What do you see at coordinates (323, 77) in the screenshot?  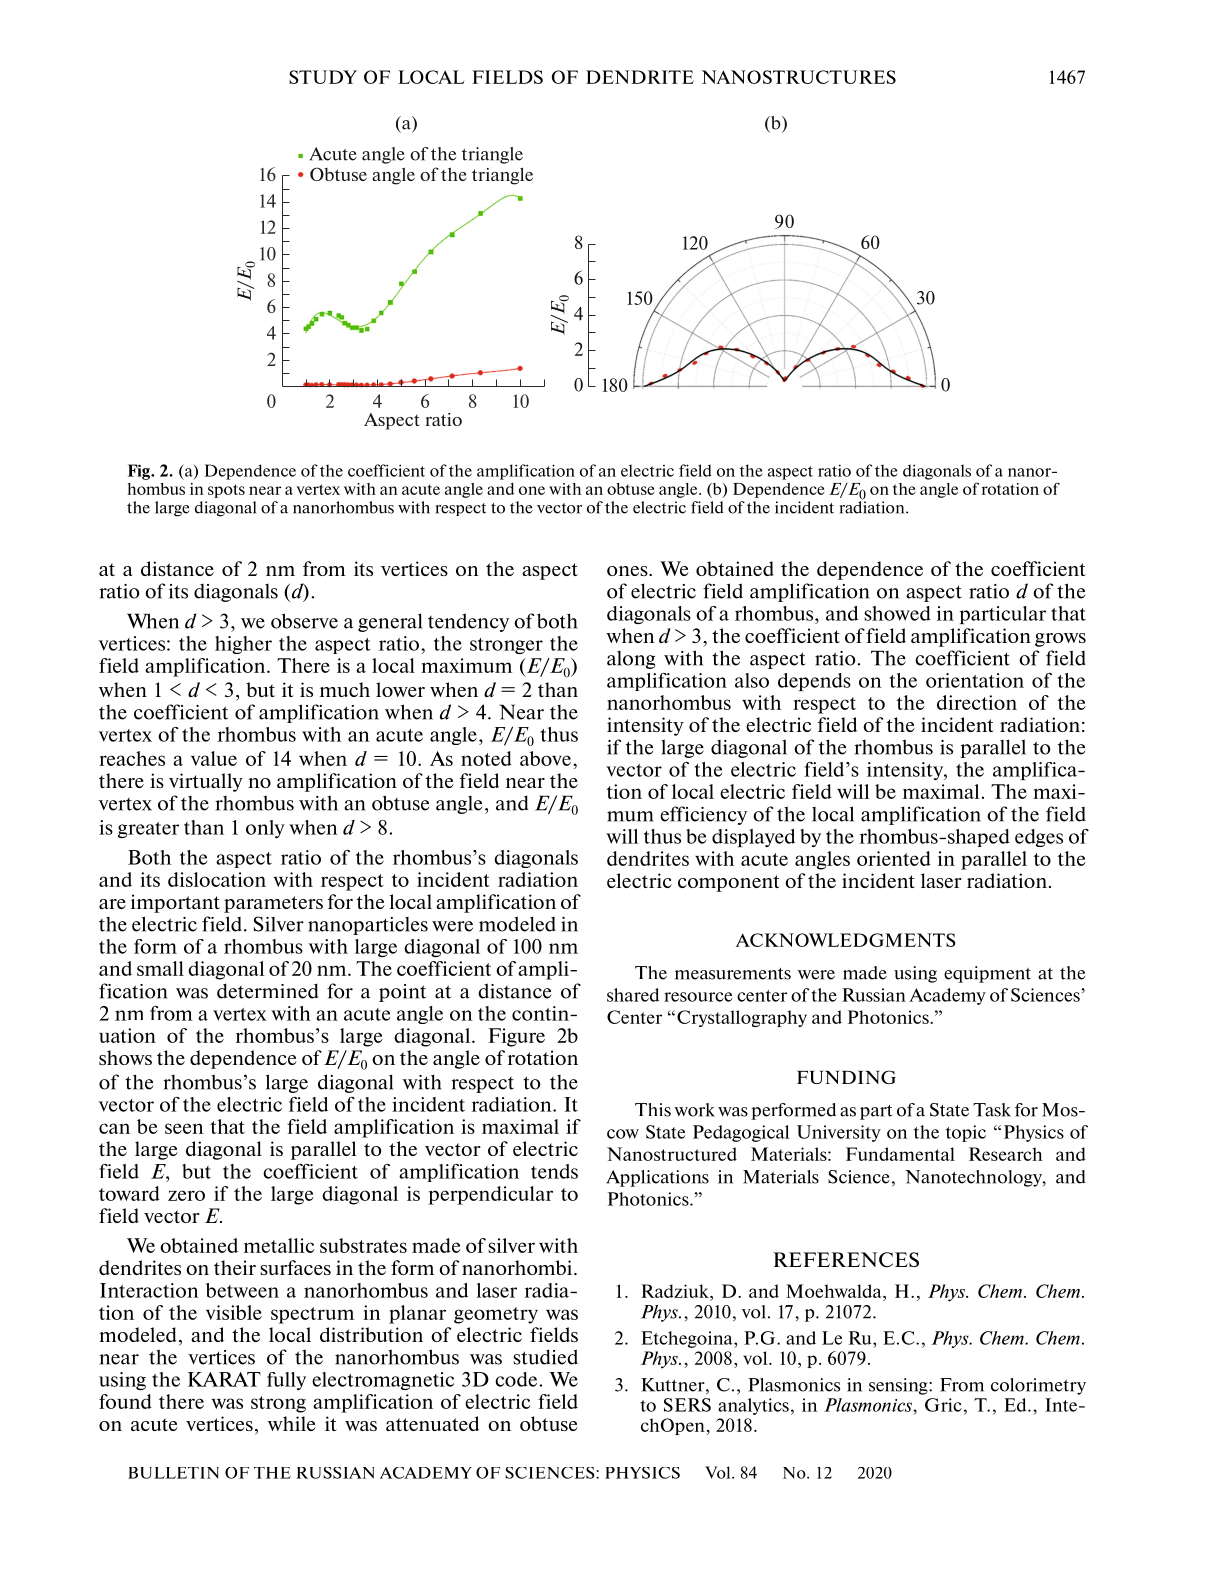 I see `STUDY` at bounding box center [323, 77].
